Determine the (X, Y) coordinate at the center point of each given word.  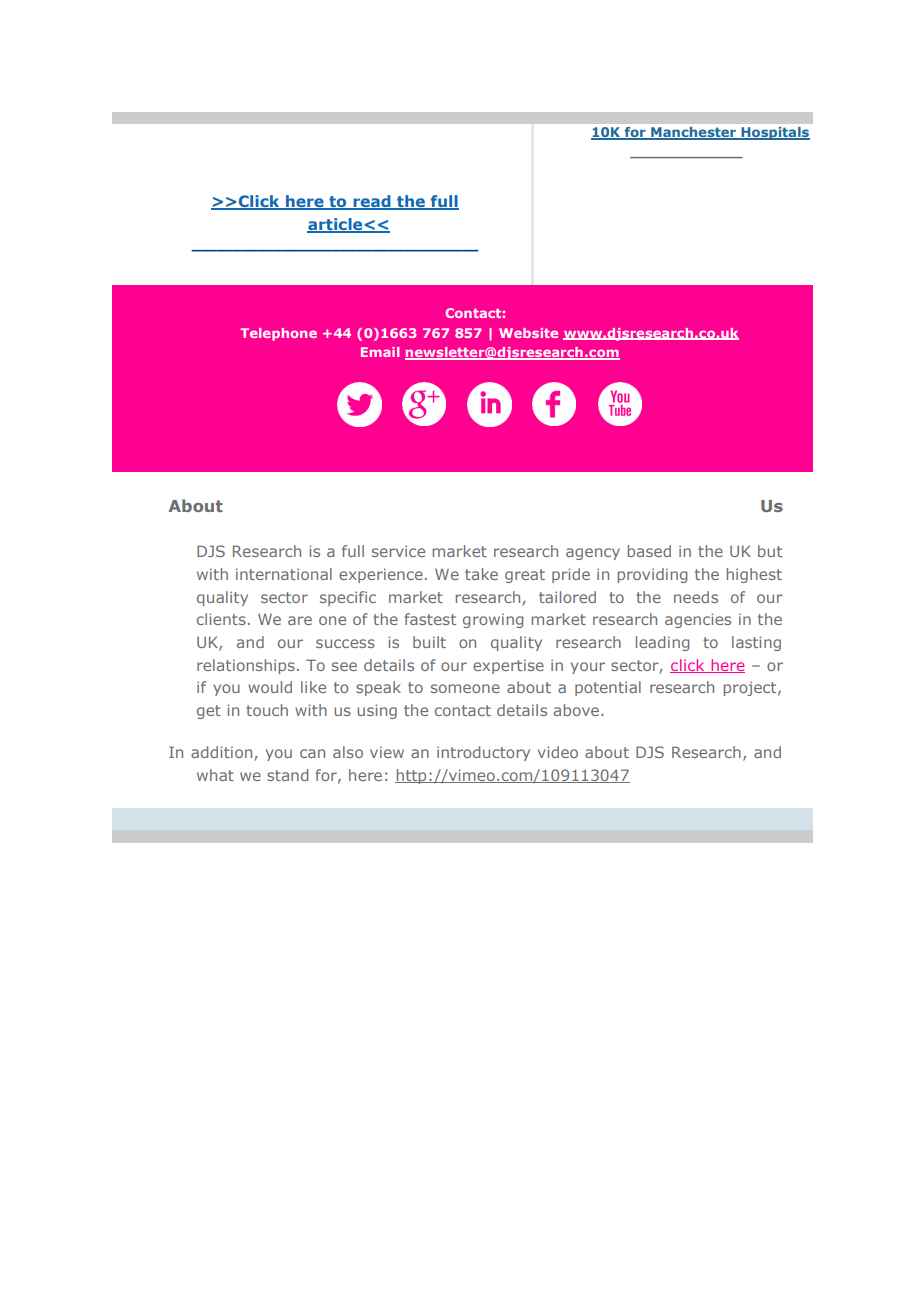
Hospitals (774, 133)
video (558, 752)
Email (380, 352)
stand (287, 775)
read (372, 202)
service (398, 551)
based (649, 551)
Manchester (693, 133)
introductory (483, 753)
